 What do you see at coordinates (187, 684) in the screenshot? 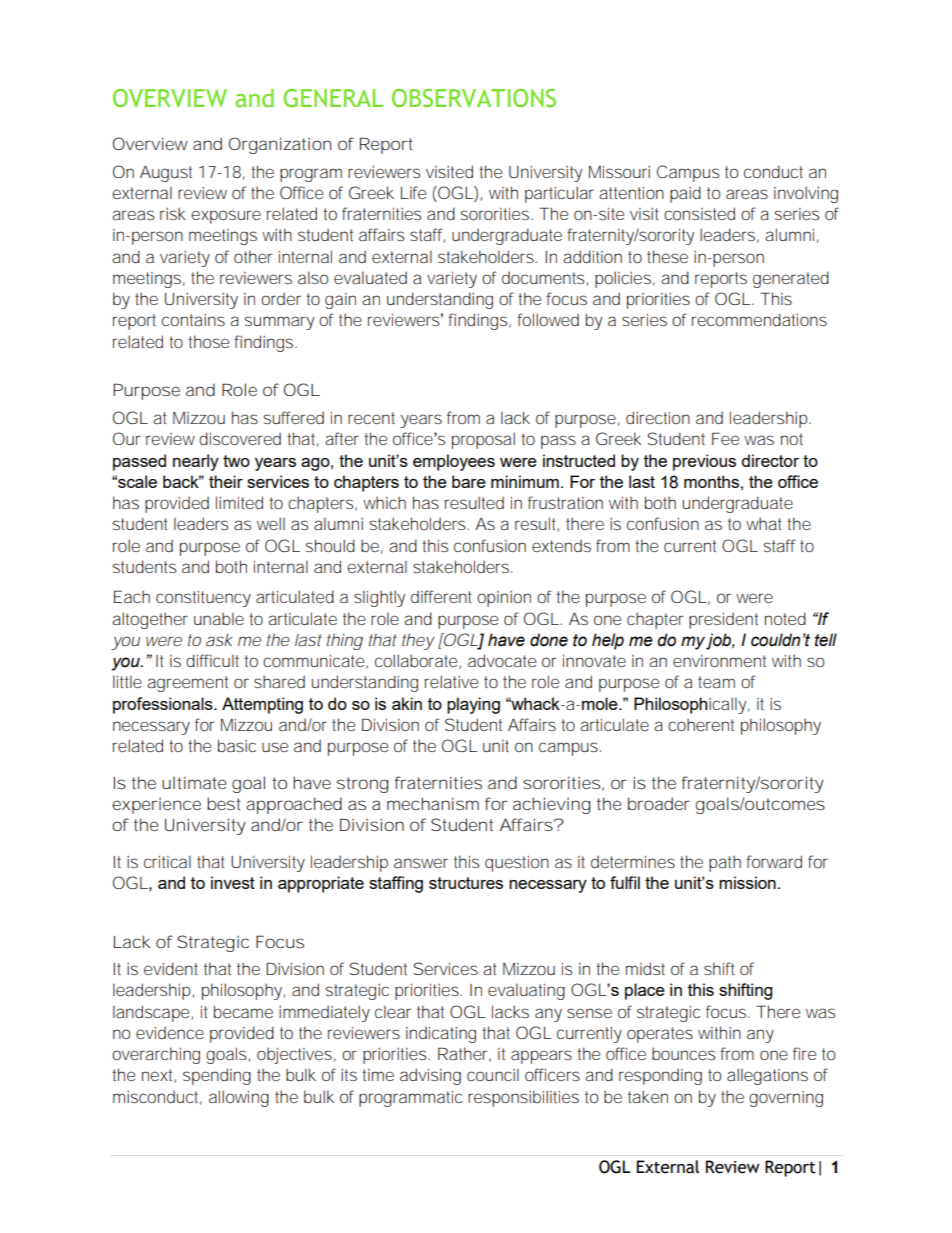
I see `agreement` at bounding box center [187, 684].
